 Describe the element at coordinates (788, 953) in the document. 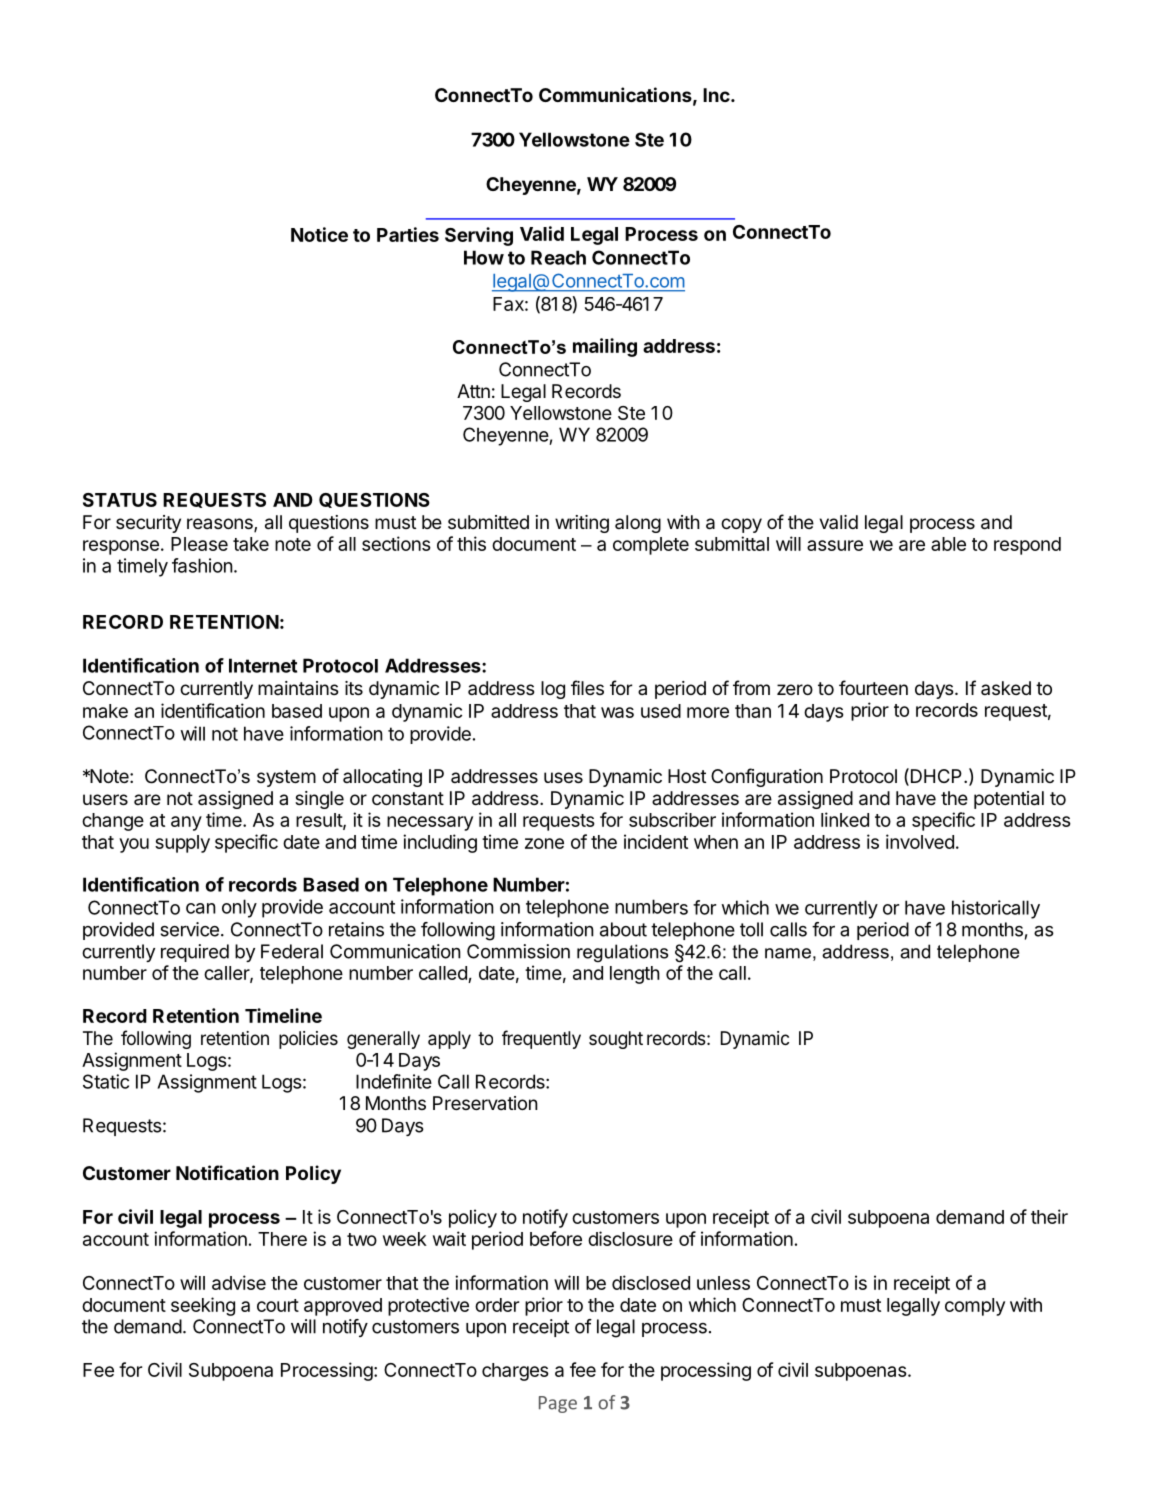

I see `name` at that location.
